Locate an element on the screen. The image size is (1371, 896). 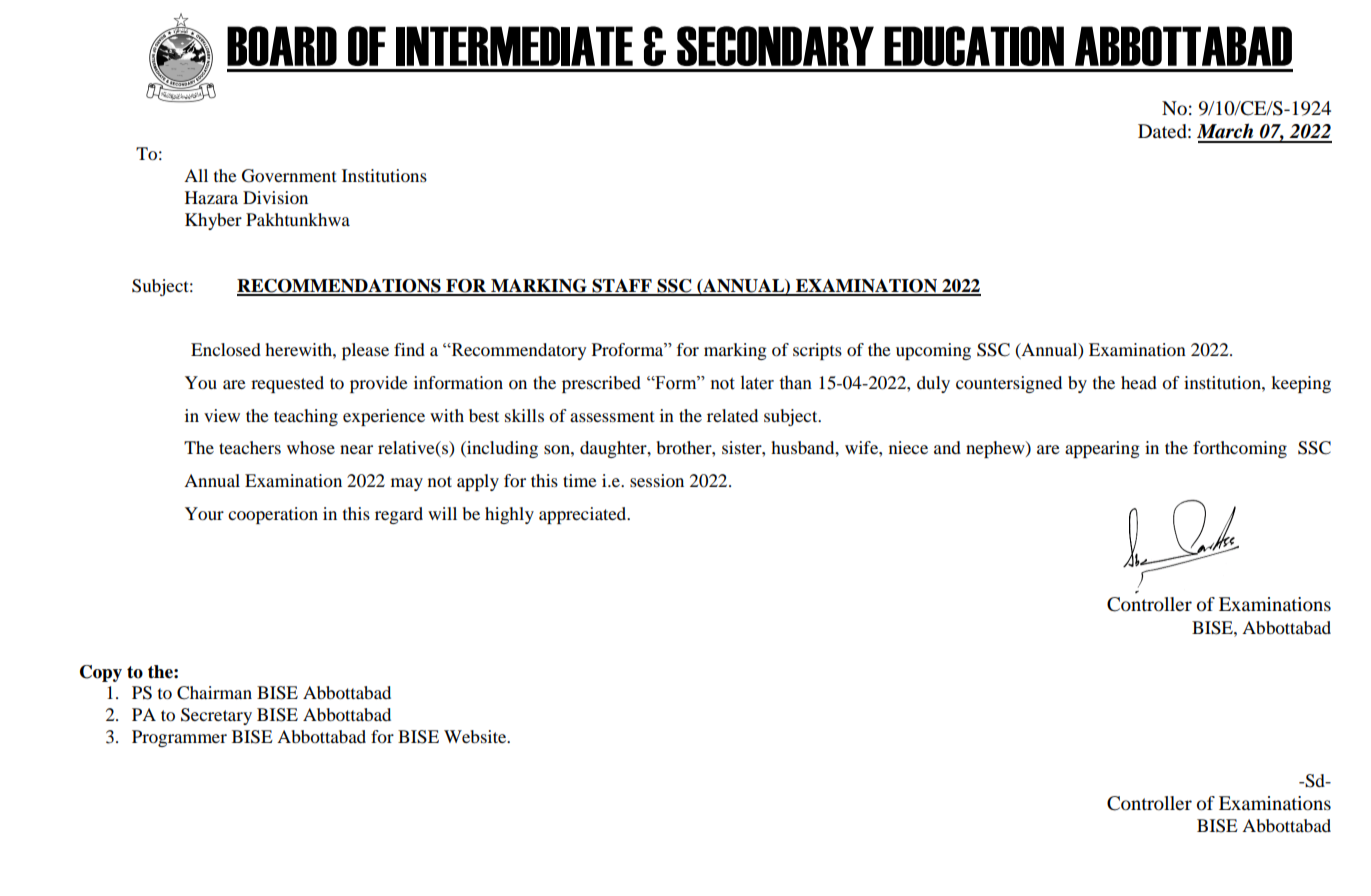
Website is located at coordinates (476, 736).
